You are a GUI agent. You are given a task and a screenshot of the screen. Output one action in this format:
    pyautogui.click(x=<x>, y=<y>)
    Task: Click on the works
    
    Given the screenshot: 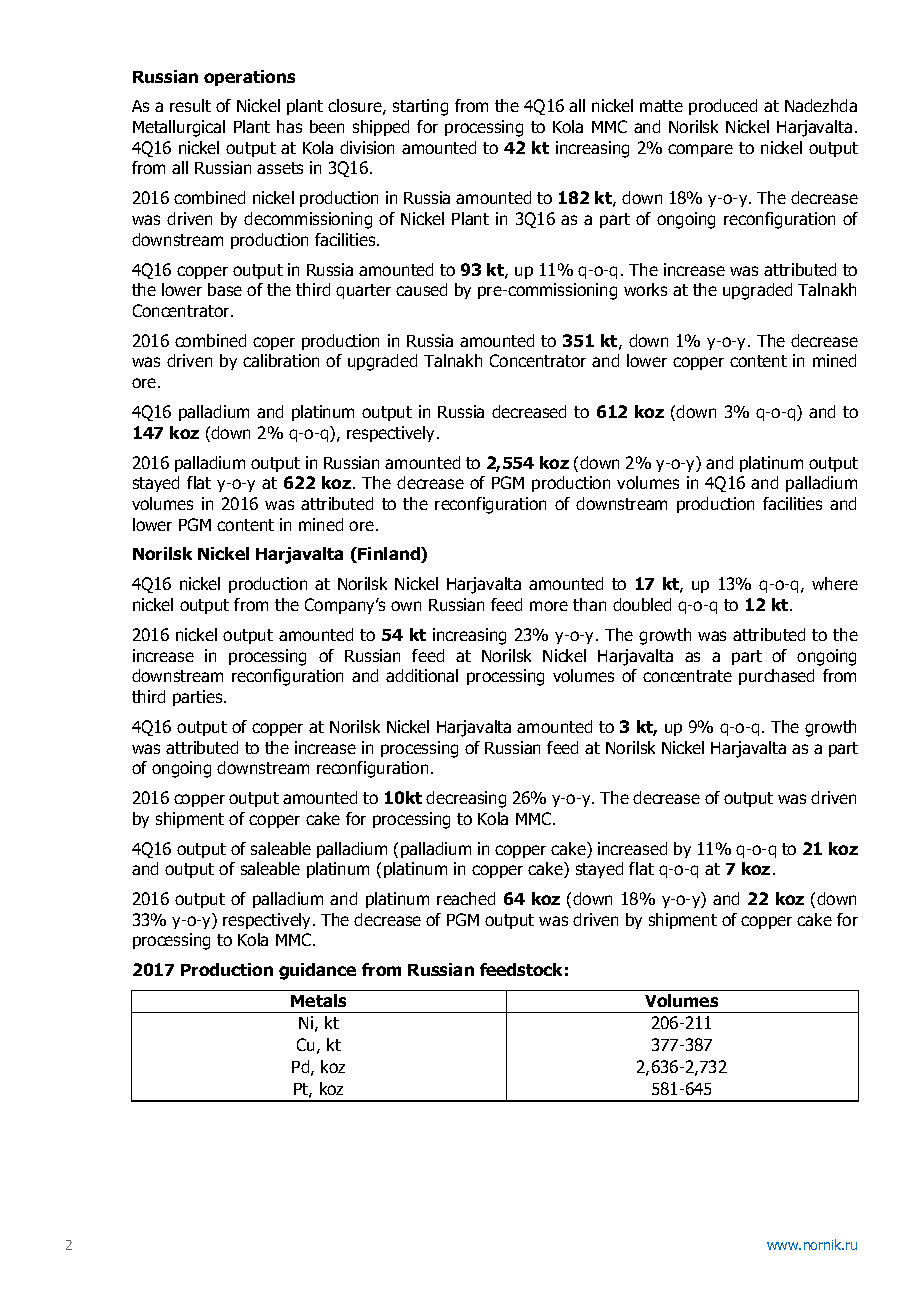 What is the action you would take?
    pyautogui.click(x=645, y=289)
